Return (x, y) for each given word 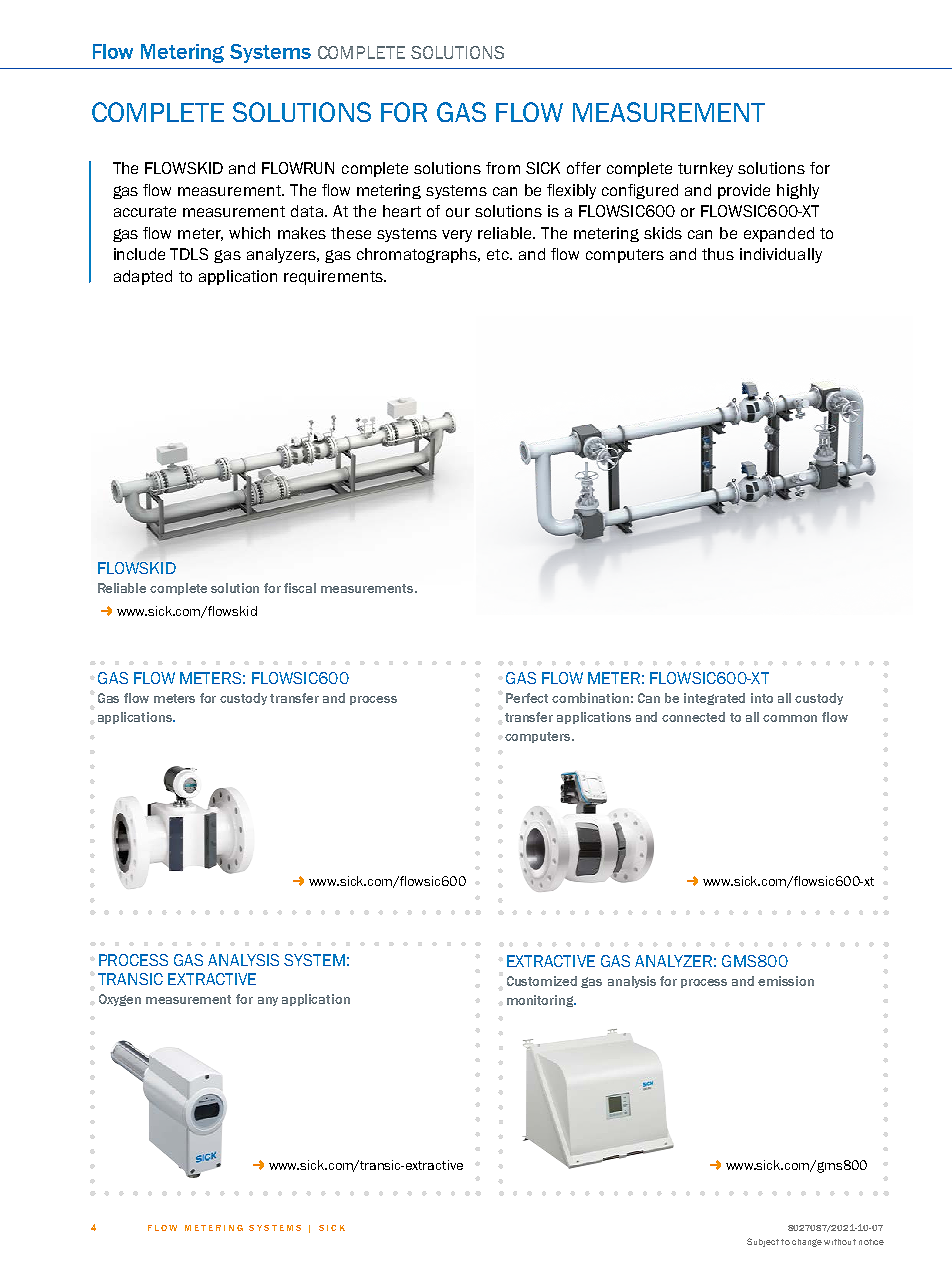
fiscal (300, 588)
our (458, 212)
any (268, 1001)
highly (798, 191)
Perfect (527, 698)
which (249, 233)
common (790, 718)
